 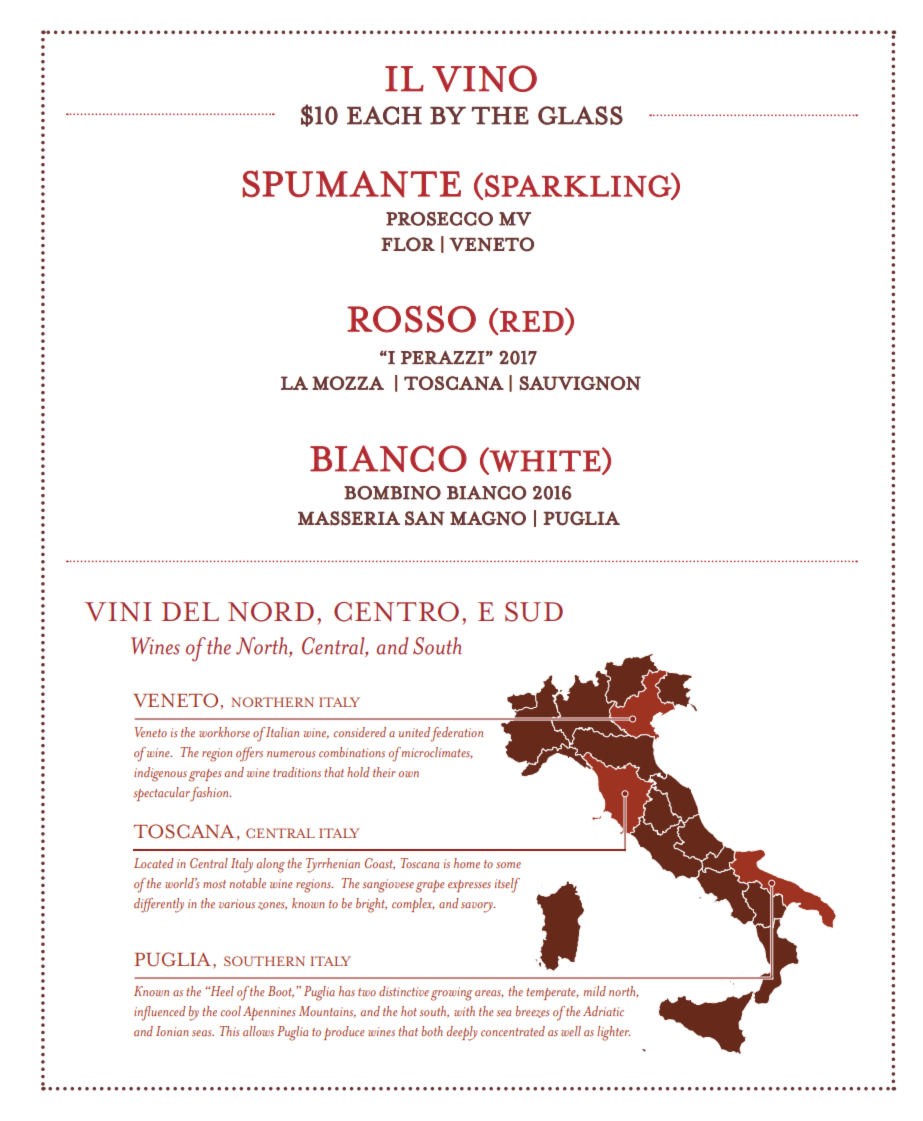 I want to click on Heel, so click(x=221, y=991).
